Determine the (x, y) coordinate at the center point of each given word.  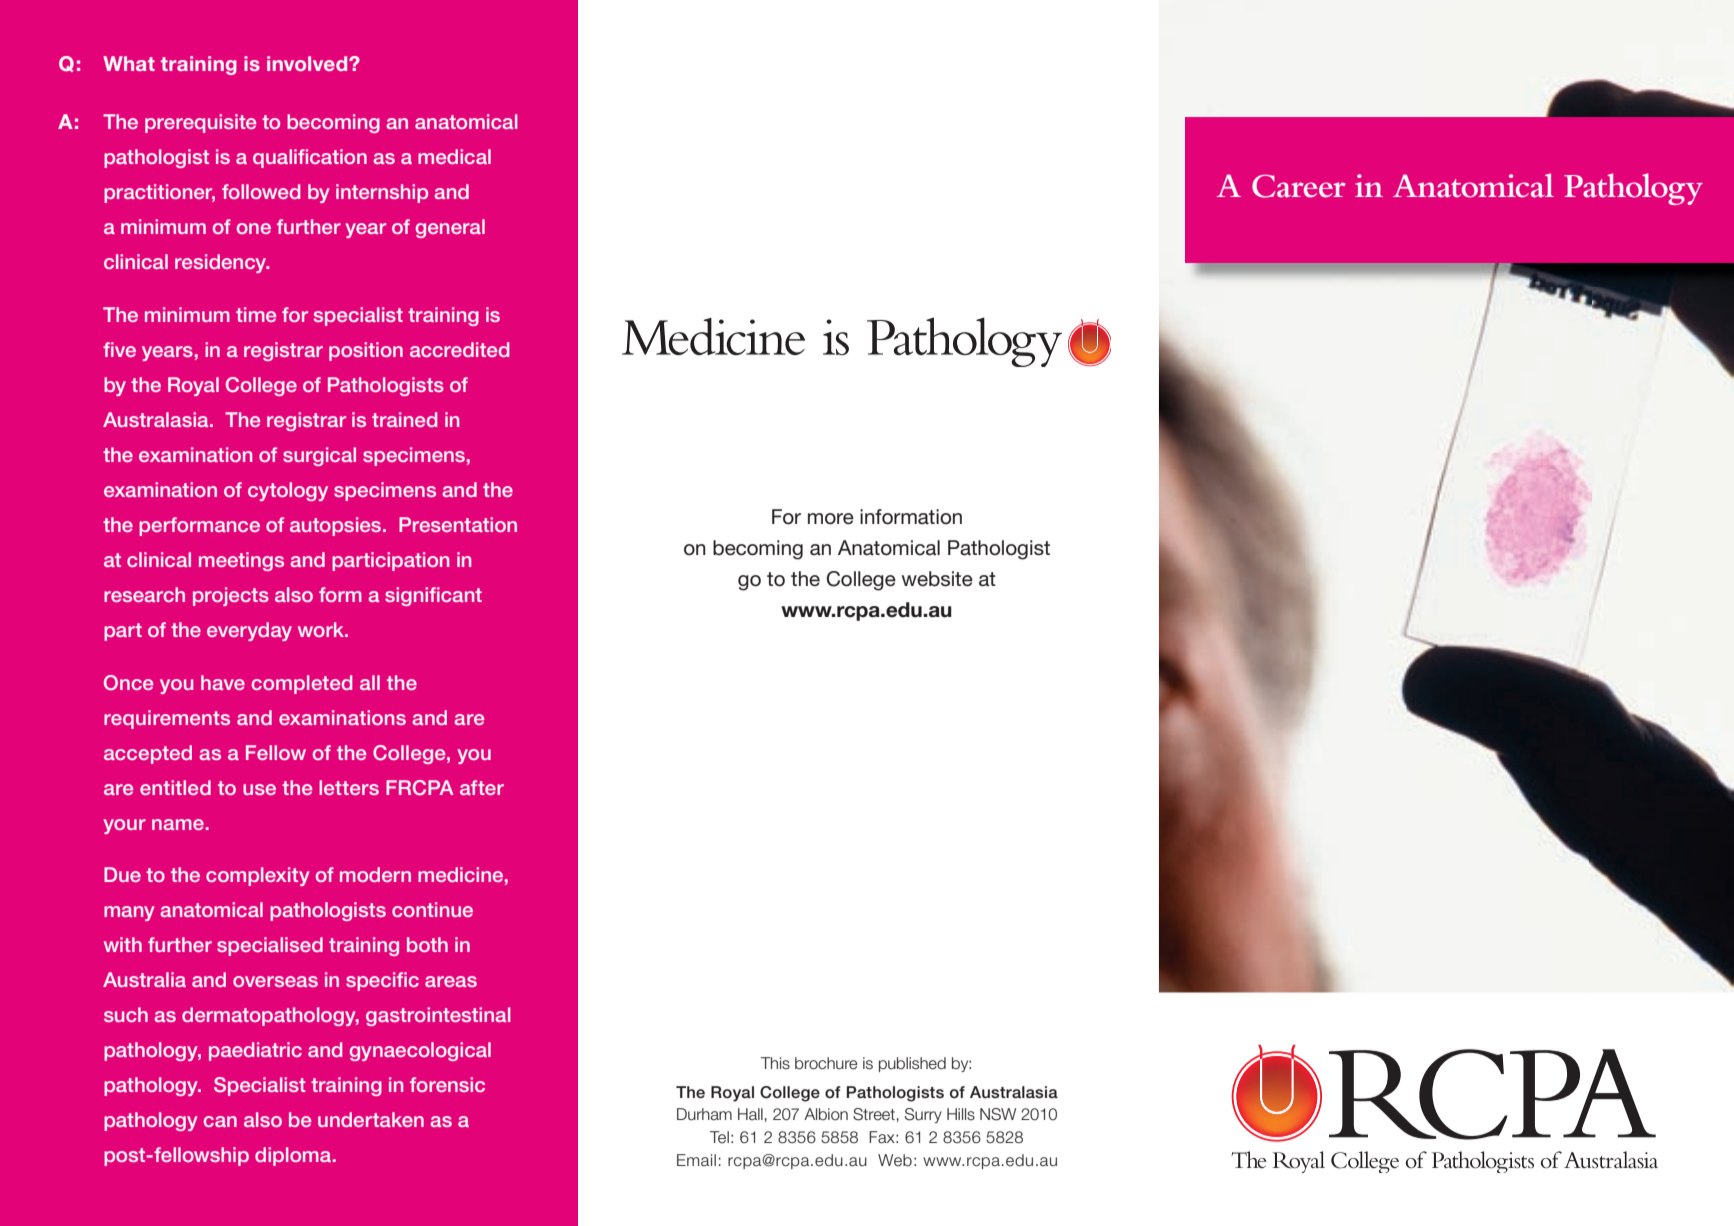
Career (1299, 186)
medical (454, 156)
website (937, 579)
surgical (319, 456)
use (259, 789)
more (831, 519)
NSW (998, 1114)
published (912, 1064)
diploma (293, 1156)
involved (308, 63)
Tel (719, 1137)
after (482, 787)
